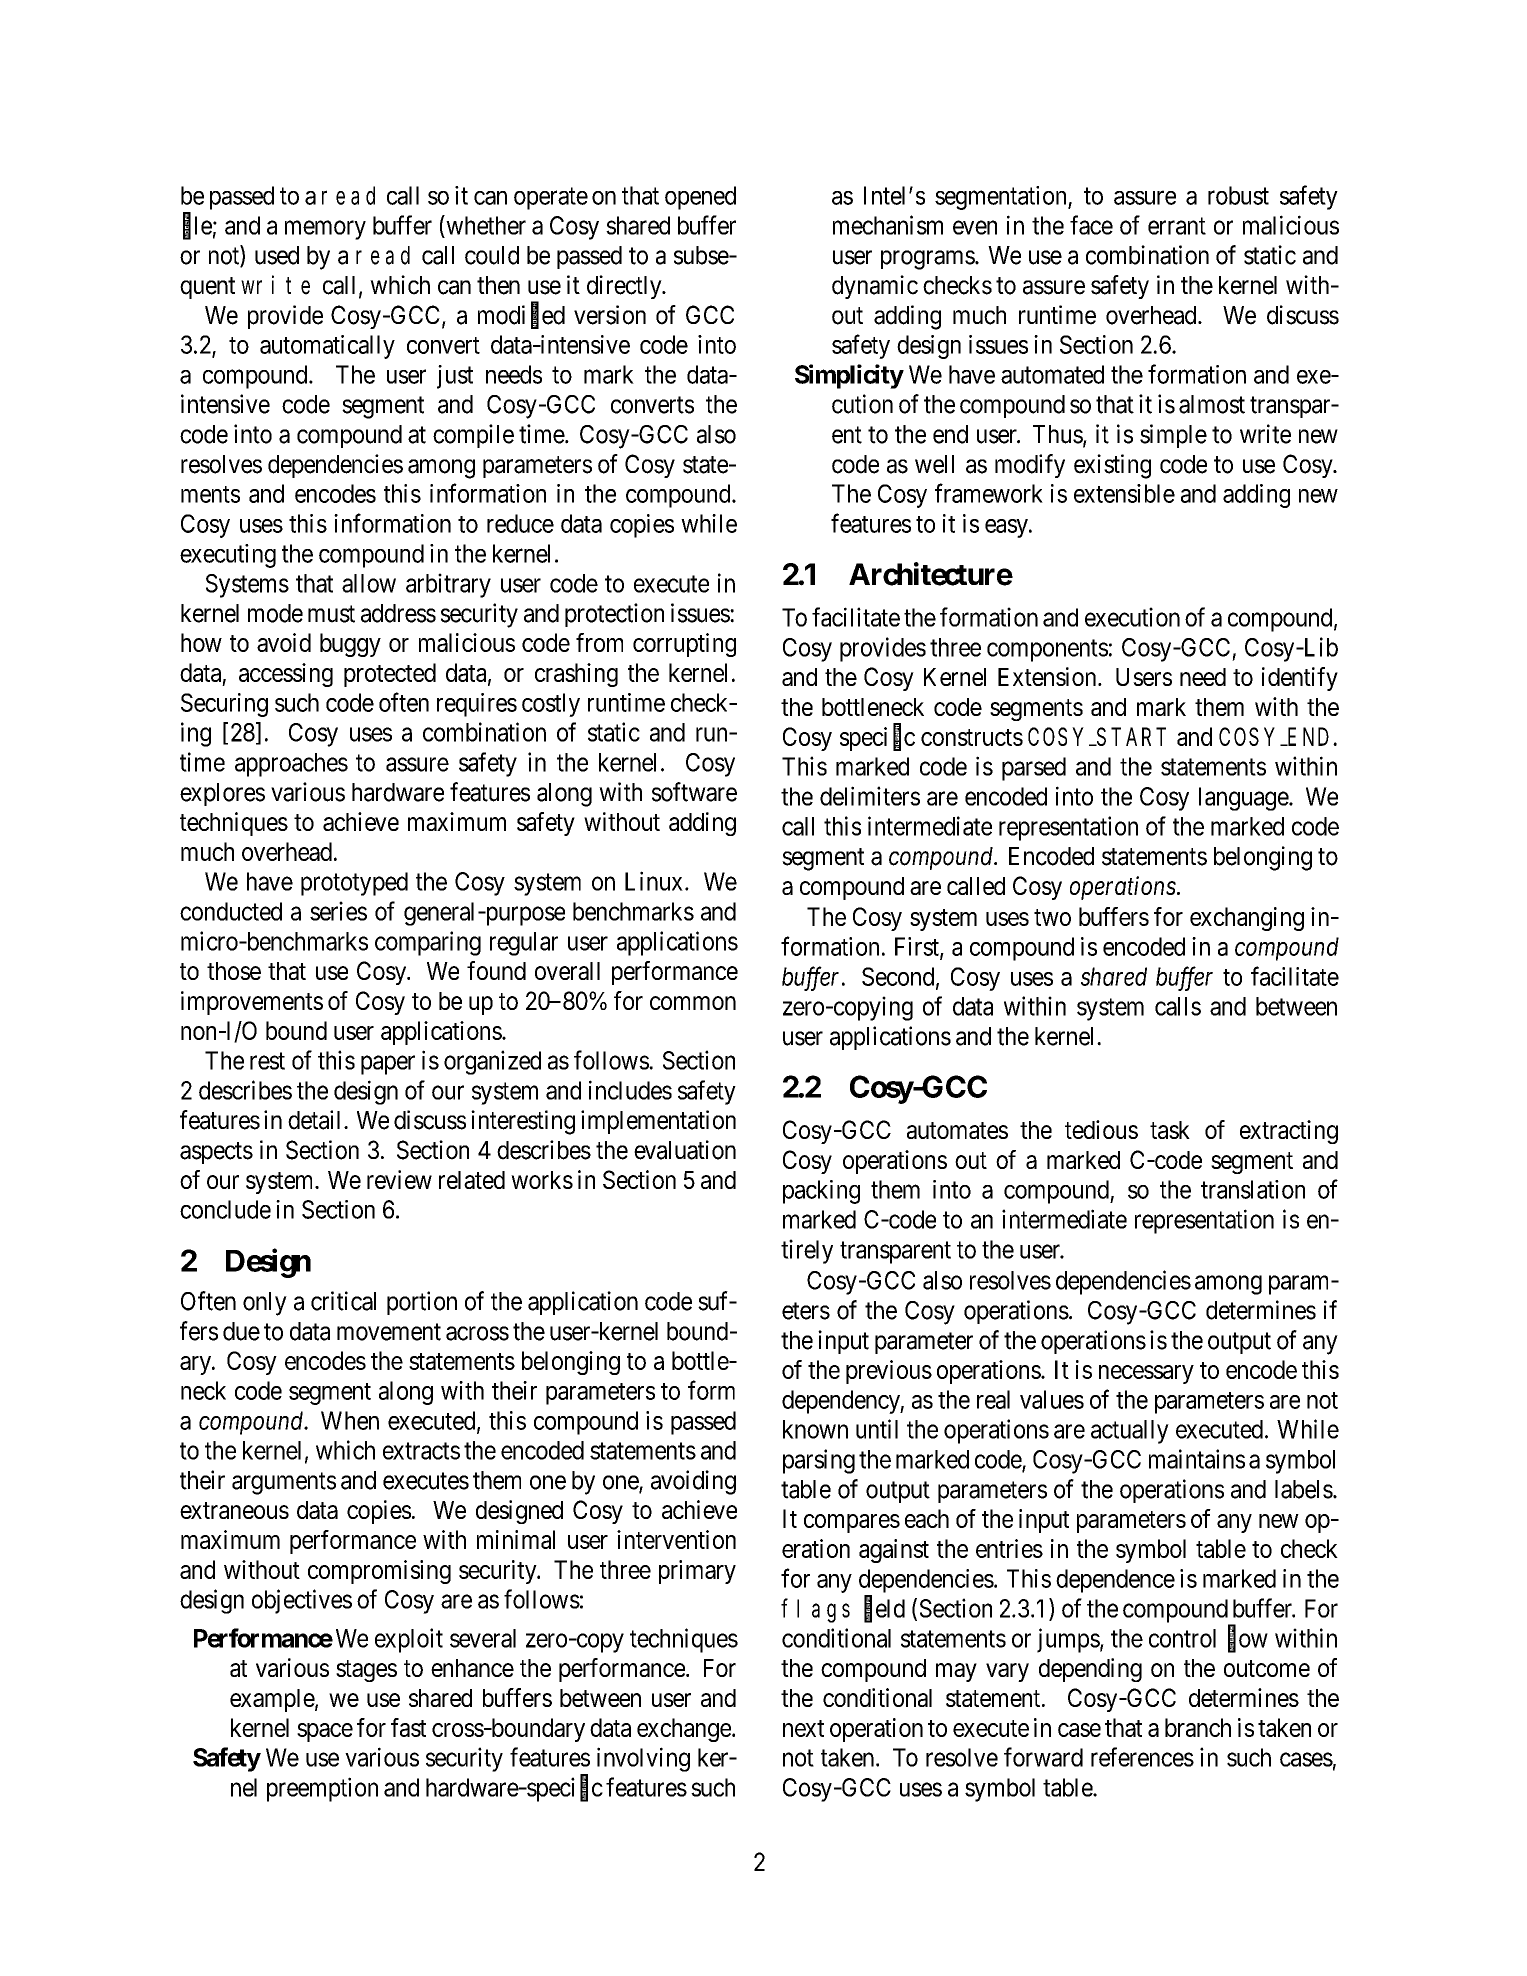 Image resolution: width=1527 pixels, height=1976 pixels. Describe the element at coordinates (286, 675) in the page. I see `accessing` at that location.
